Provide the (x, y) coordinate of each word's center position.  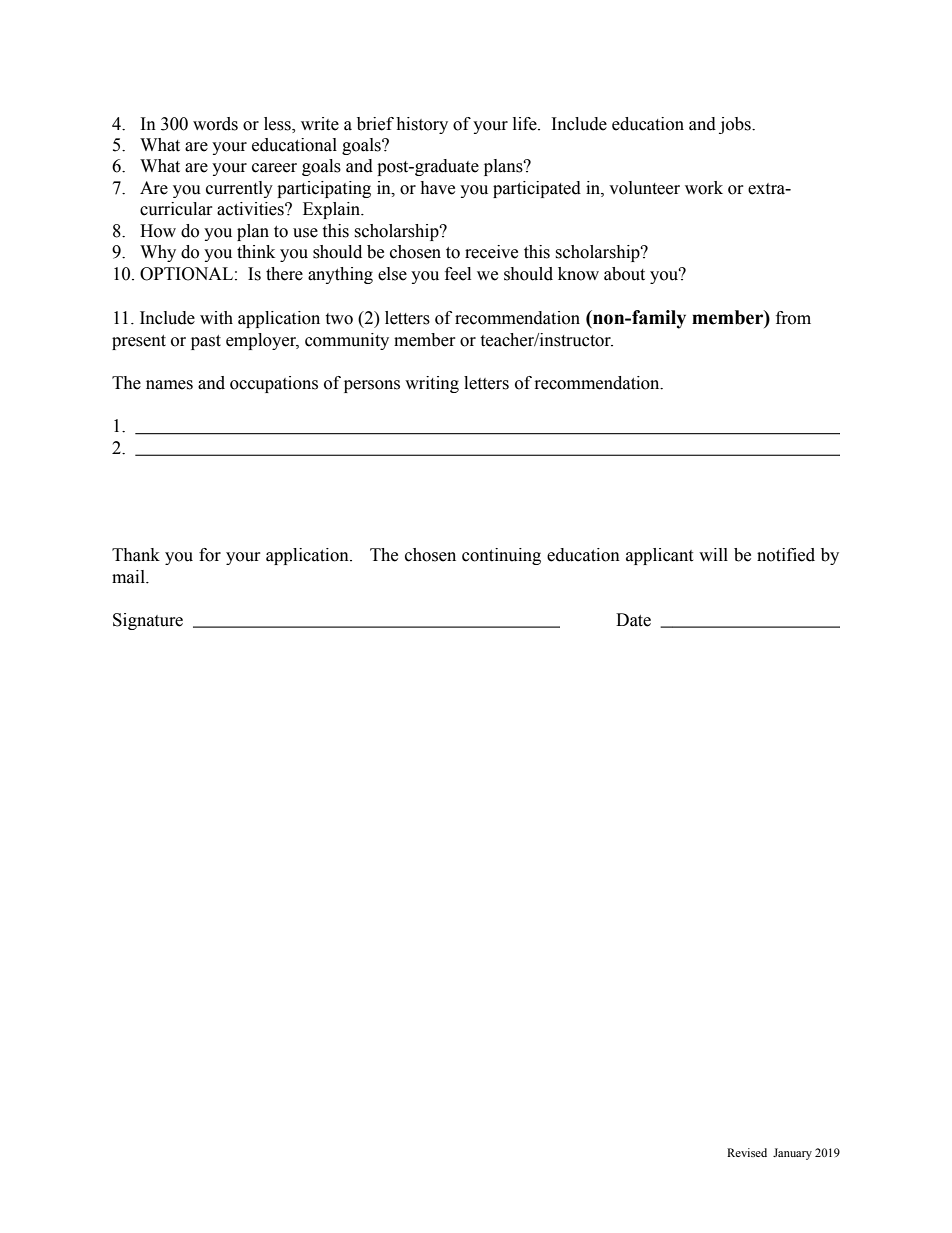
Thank (136, 555)
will (713, 554)
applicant (659, 556)
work (704, 188)
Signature (148, 621)
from (793, 318)
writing (432, 384)
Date (633, 620)
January (792, 1154)
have (437, 188)
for (210, 555)
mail (129, 577)
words (215, 124)
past (206, 342)
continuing (501, 556)
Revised (747, 1152)
